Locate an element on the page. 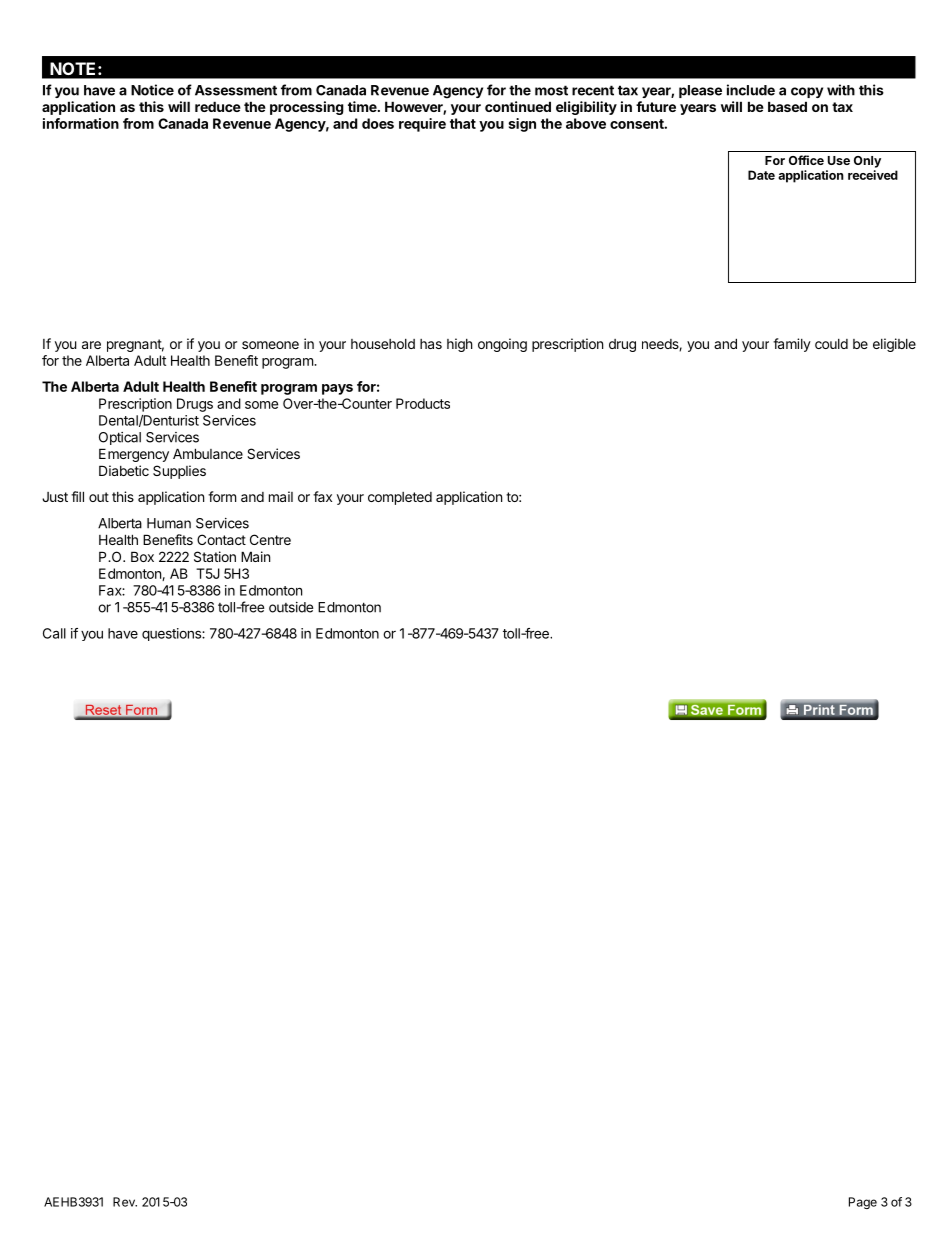 The width and height of the document is (952, 1233). family is located at coordinates (792, 345).
